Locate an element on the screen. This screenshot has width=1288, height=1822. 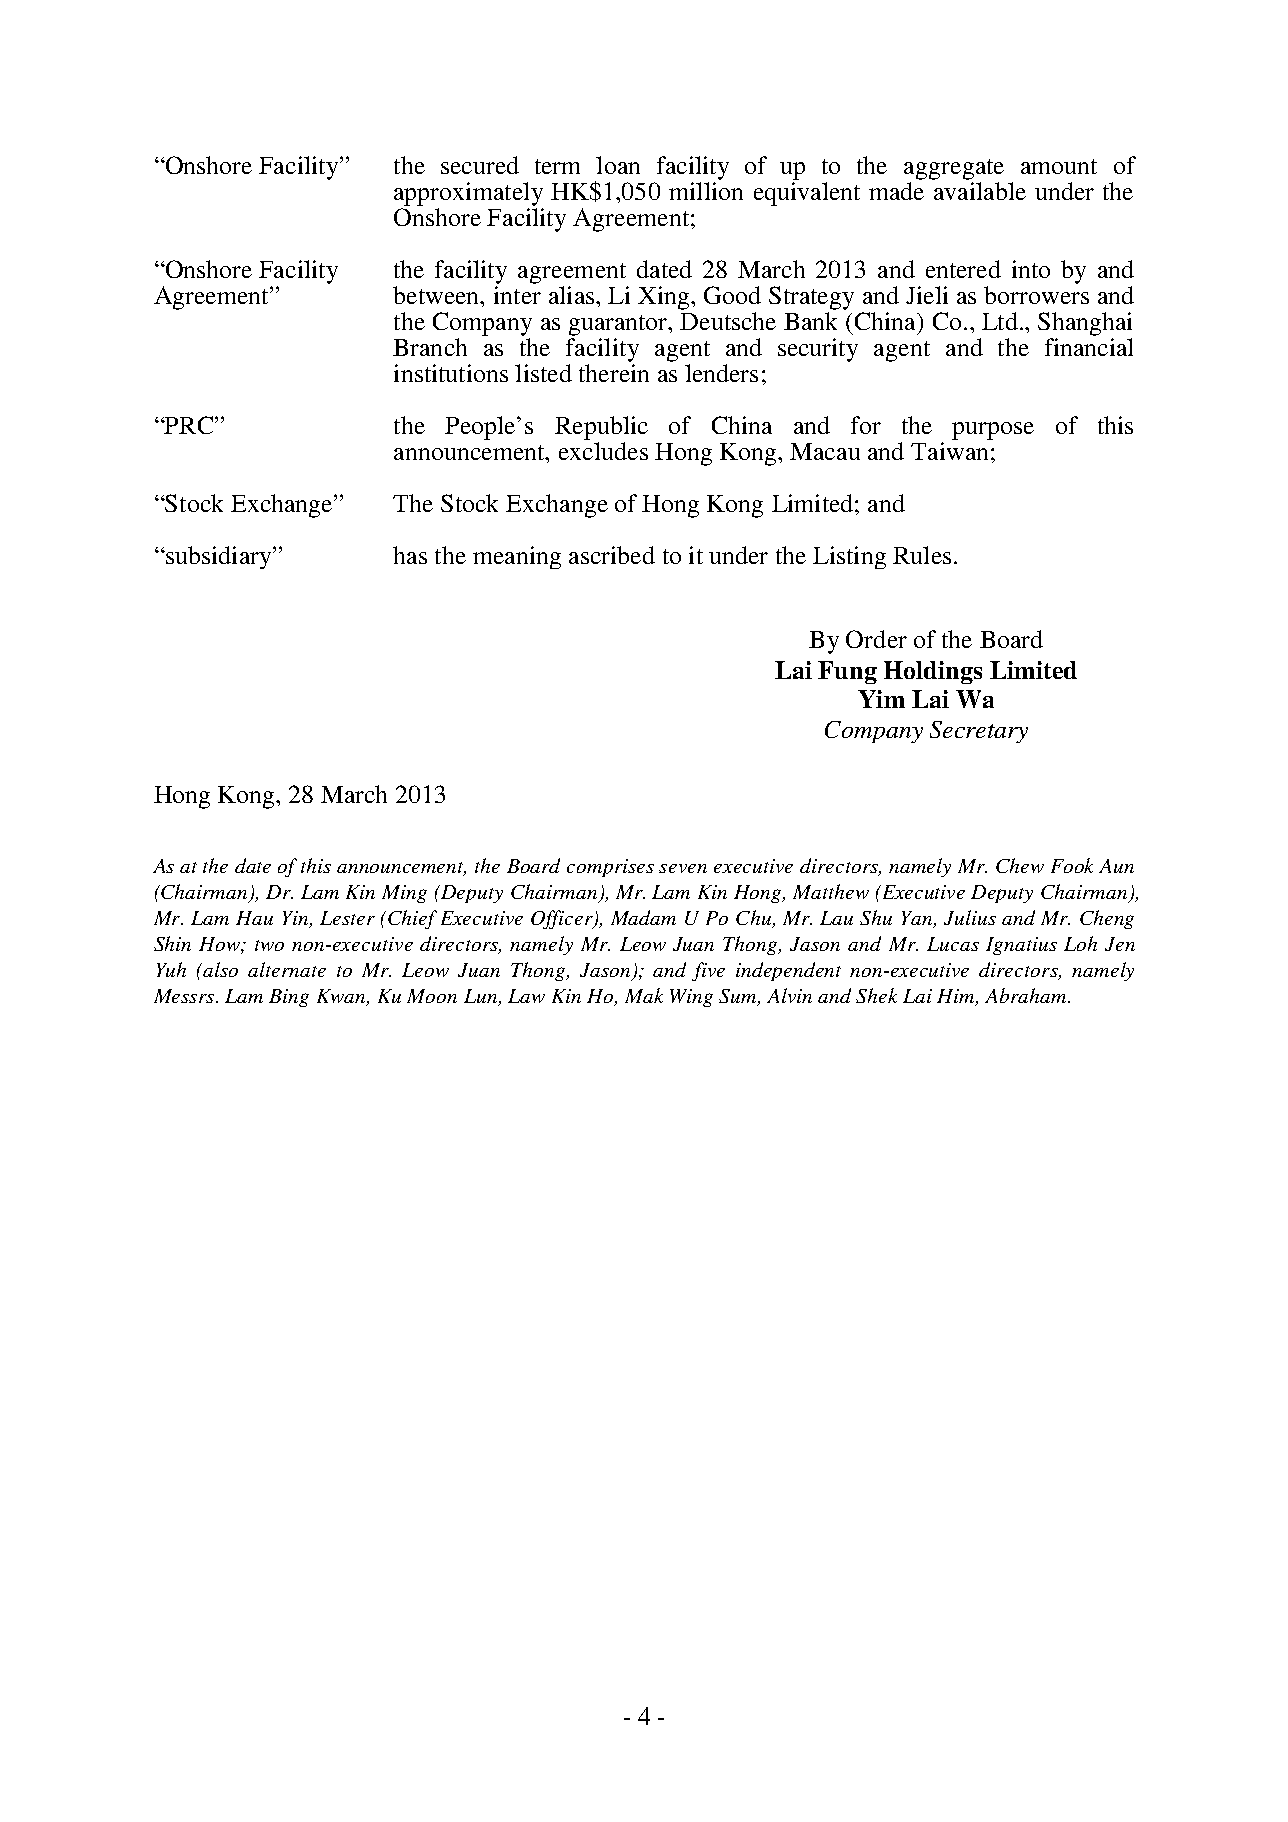
million is located at coordinates (706, 191).
